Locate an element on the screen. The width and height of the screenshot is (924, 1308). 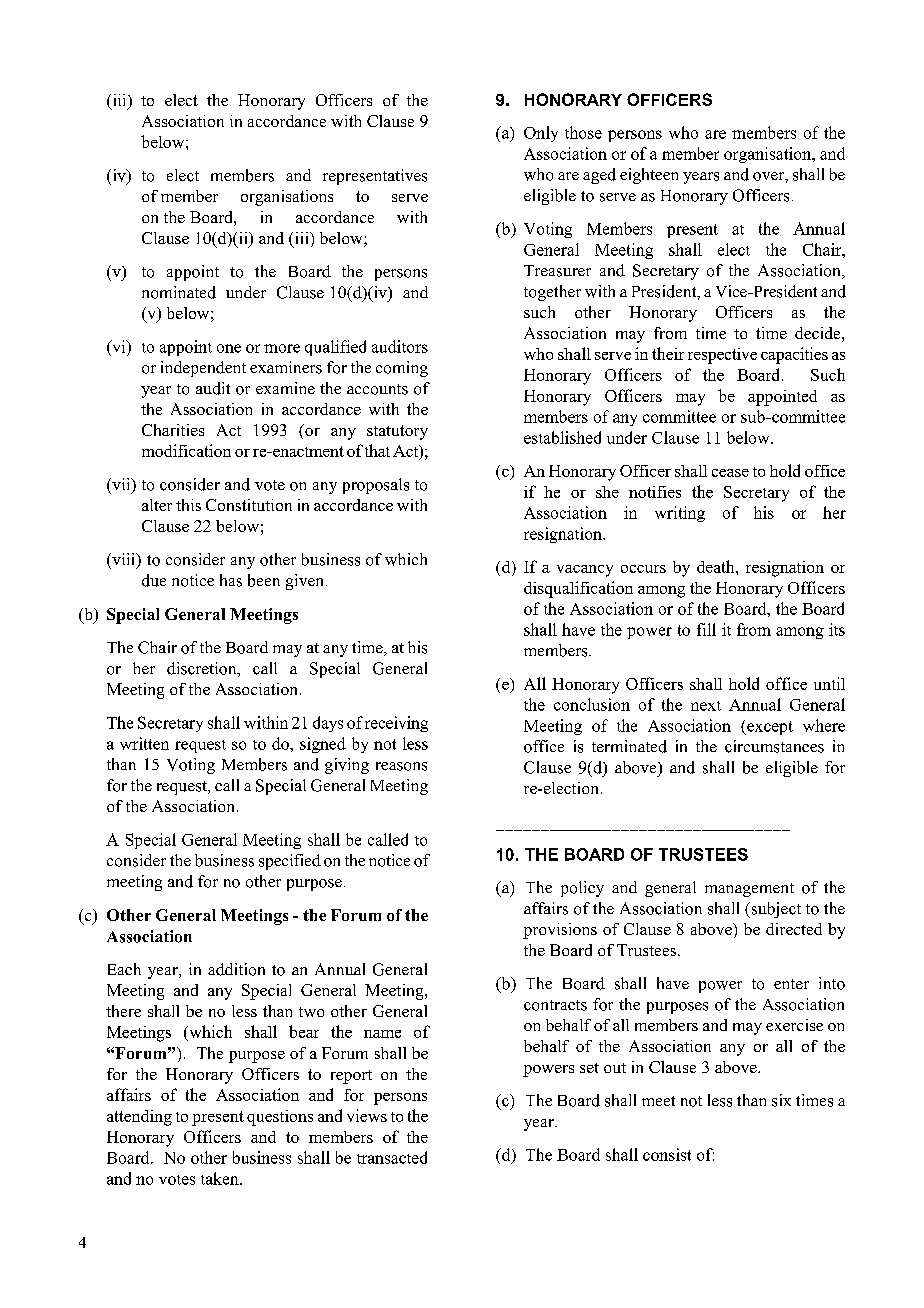
fill is located at coordinates (706, 629).
